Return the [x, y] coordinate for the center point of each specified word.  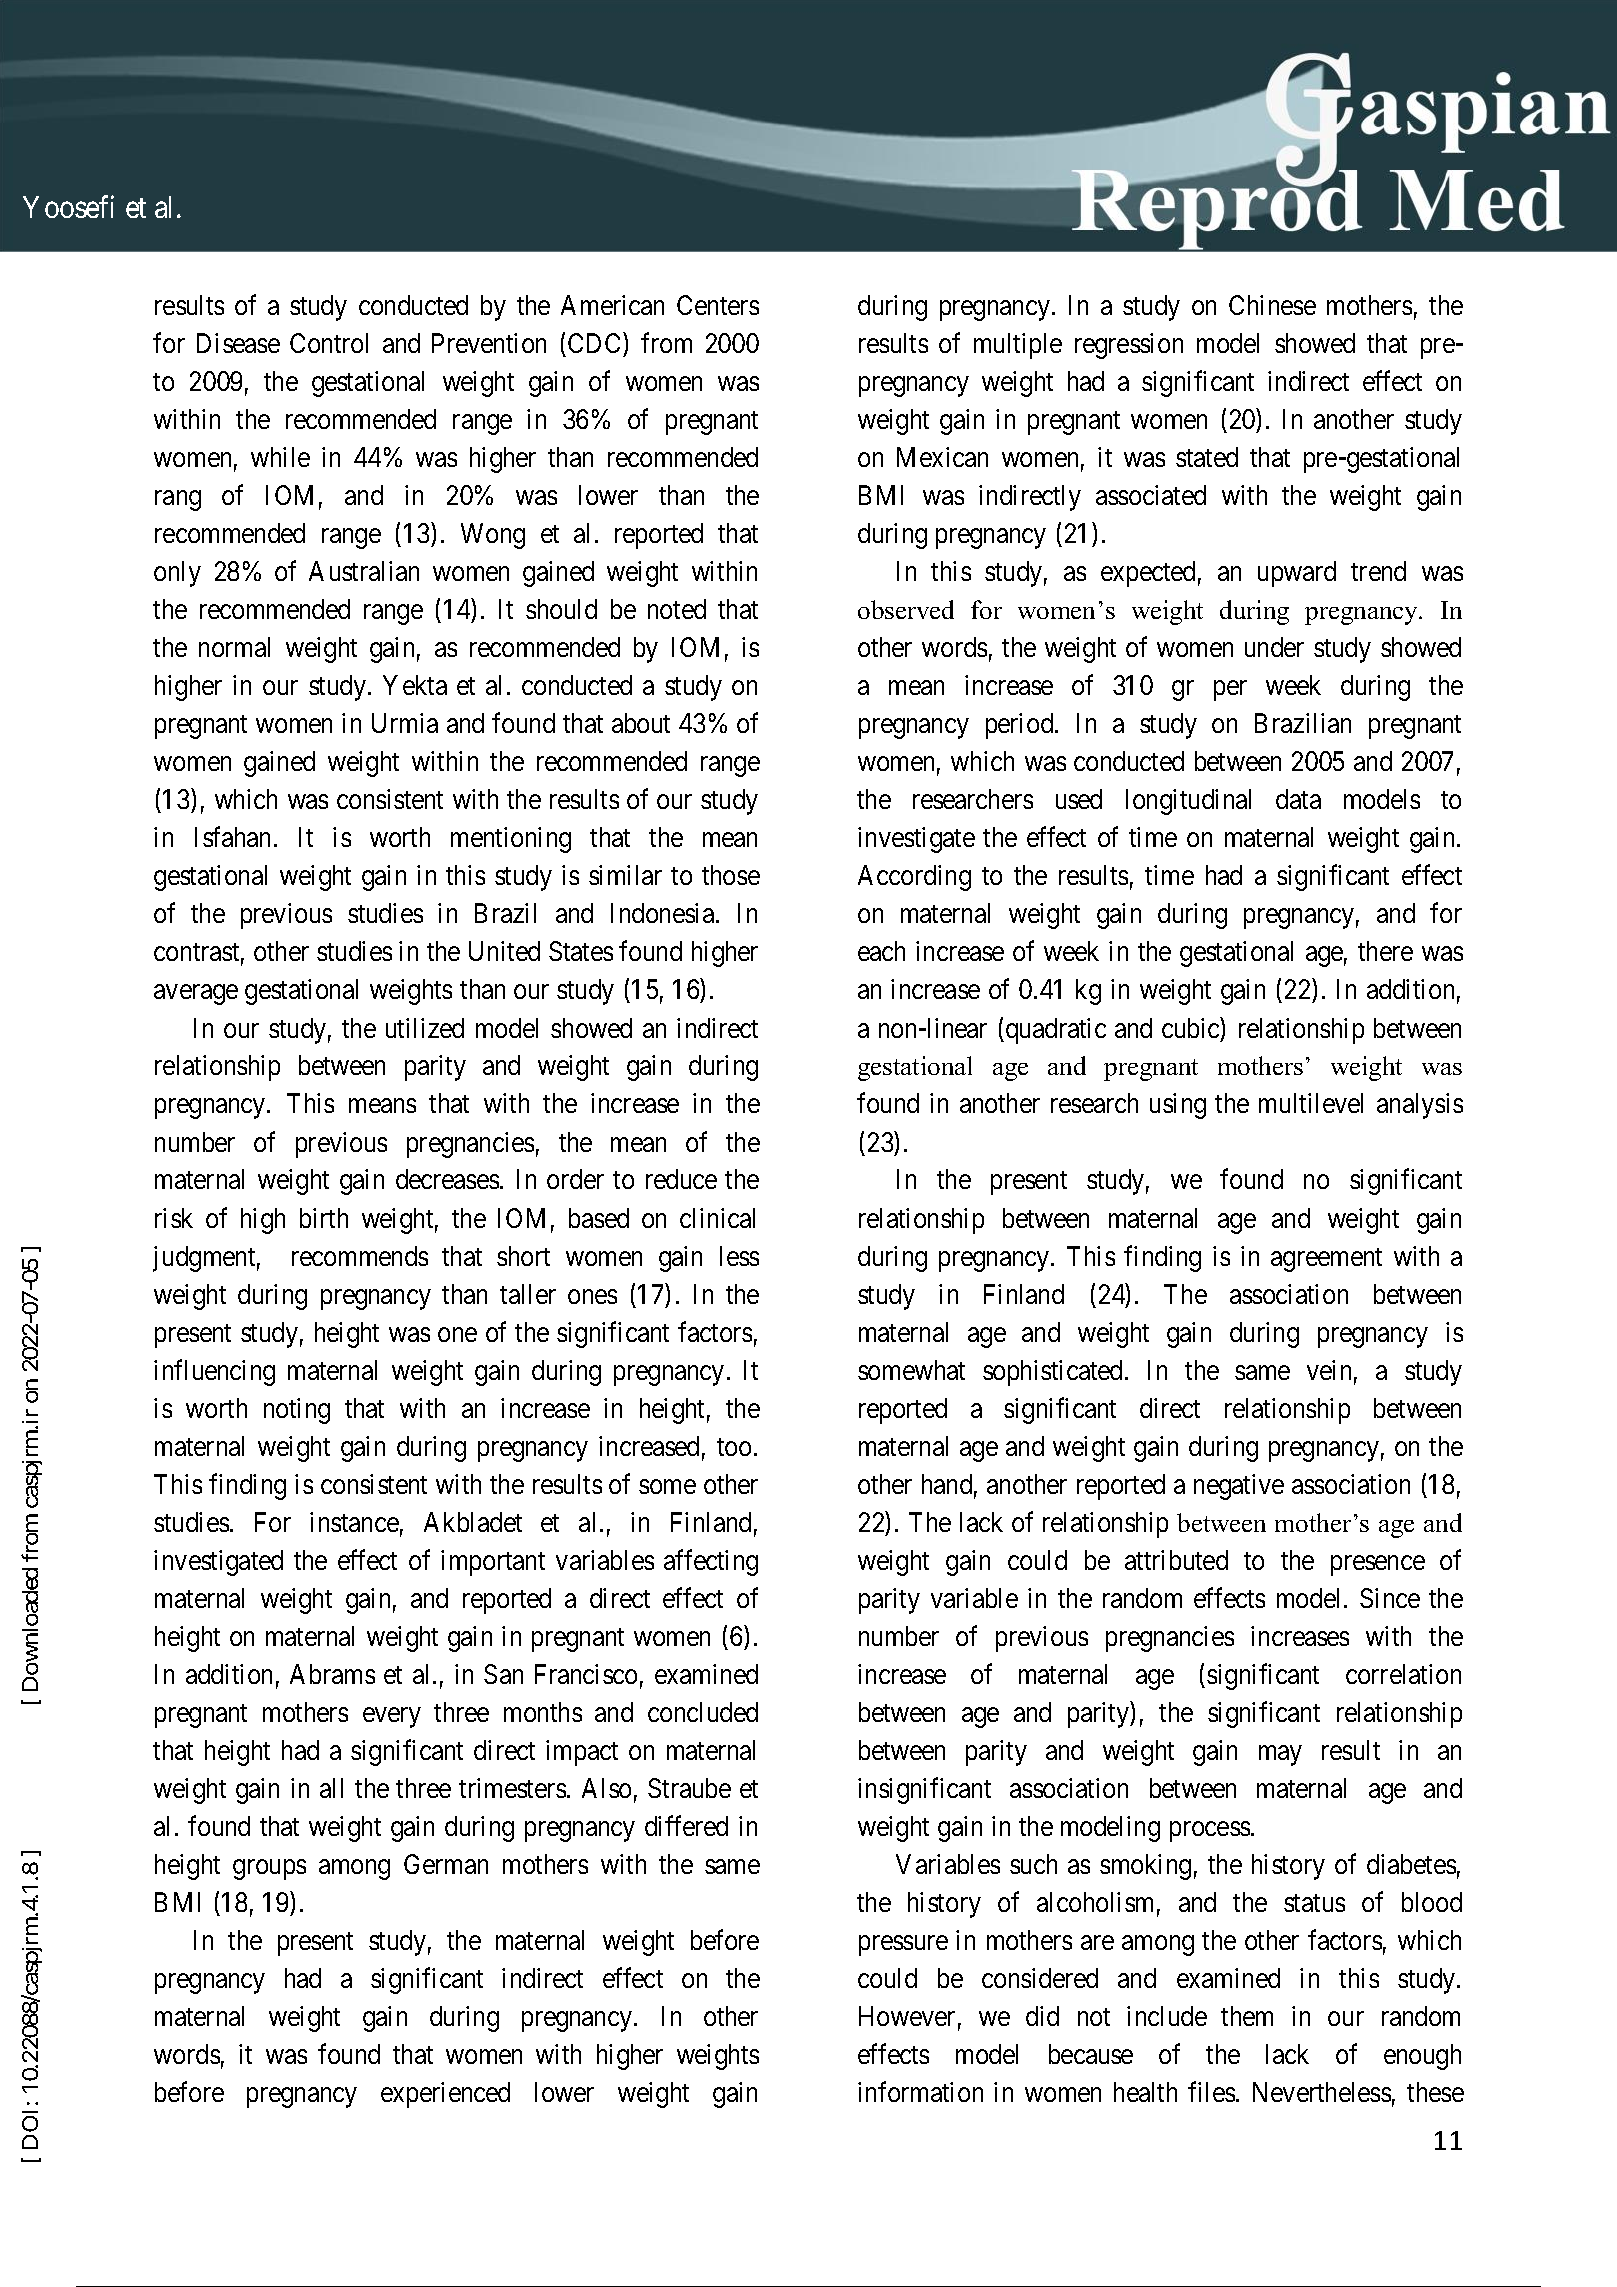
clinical [717, 1218]
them [1247, 2016]
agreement [1326, 1260]
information [920, 2092]
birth [324, 1218]
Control [329, 343]
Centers [718, 305]
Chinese [1272, 305]
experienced [445, 2095]
